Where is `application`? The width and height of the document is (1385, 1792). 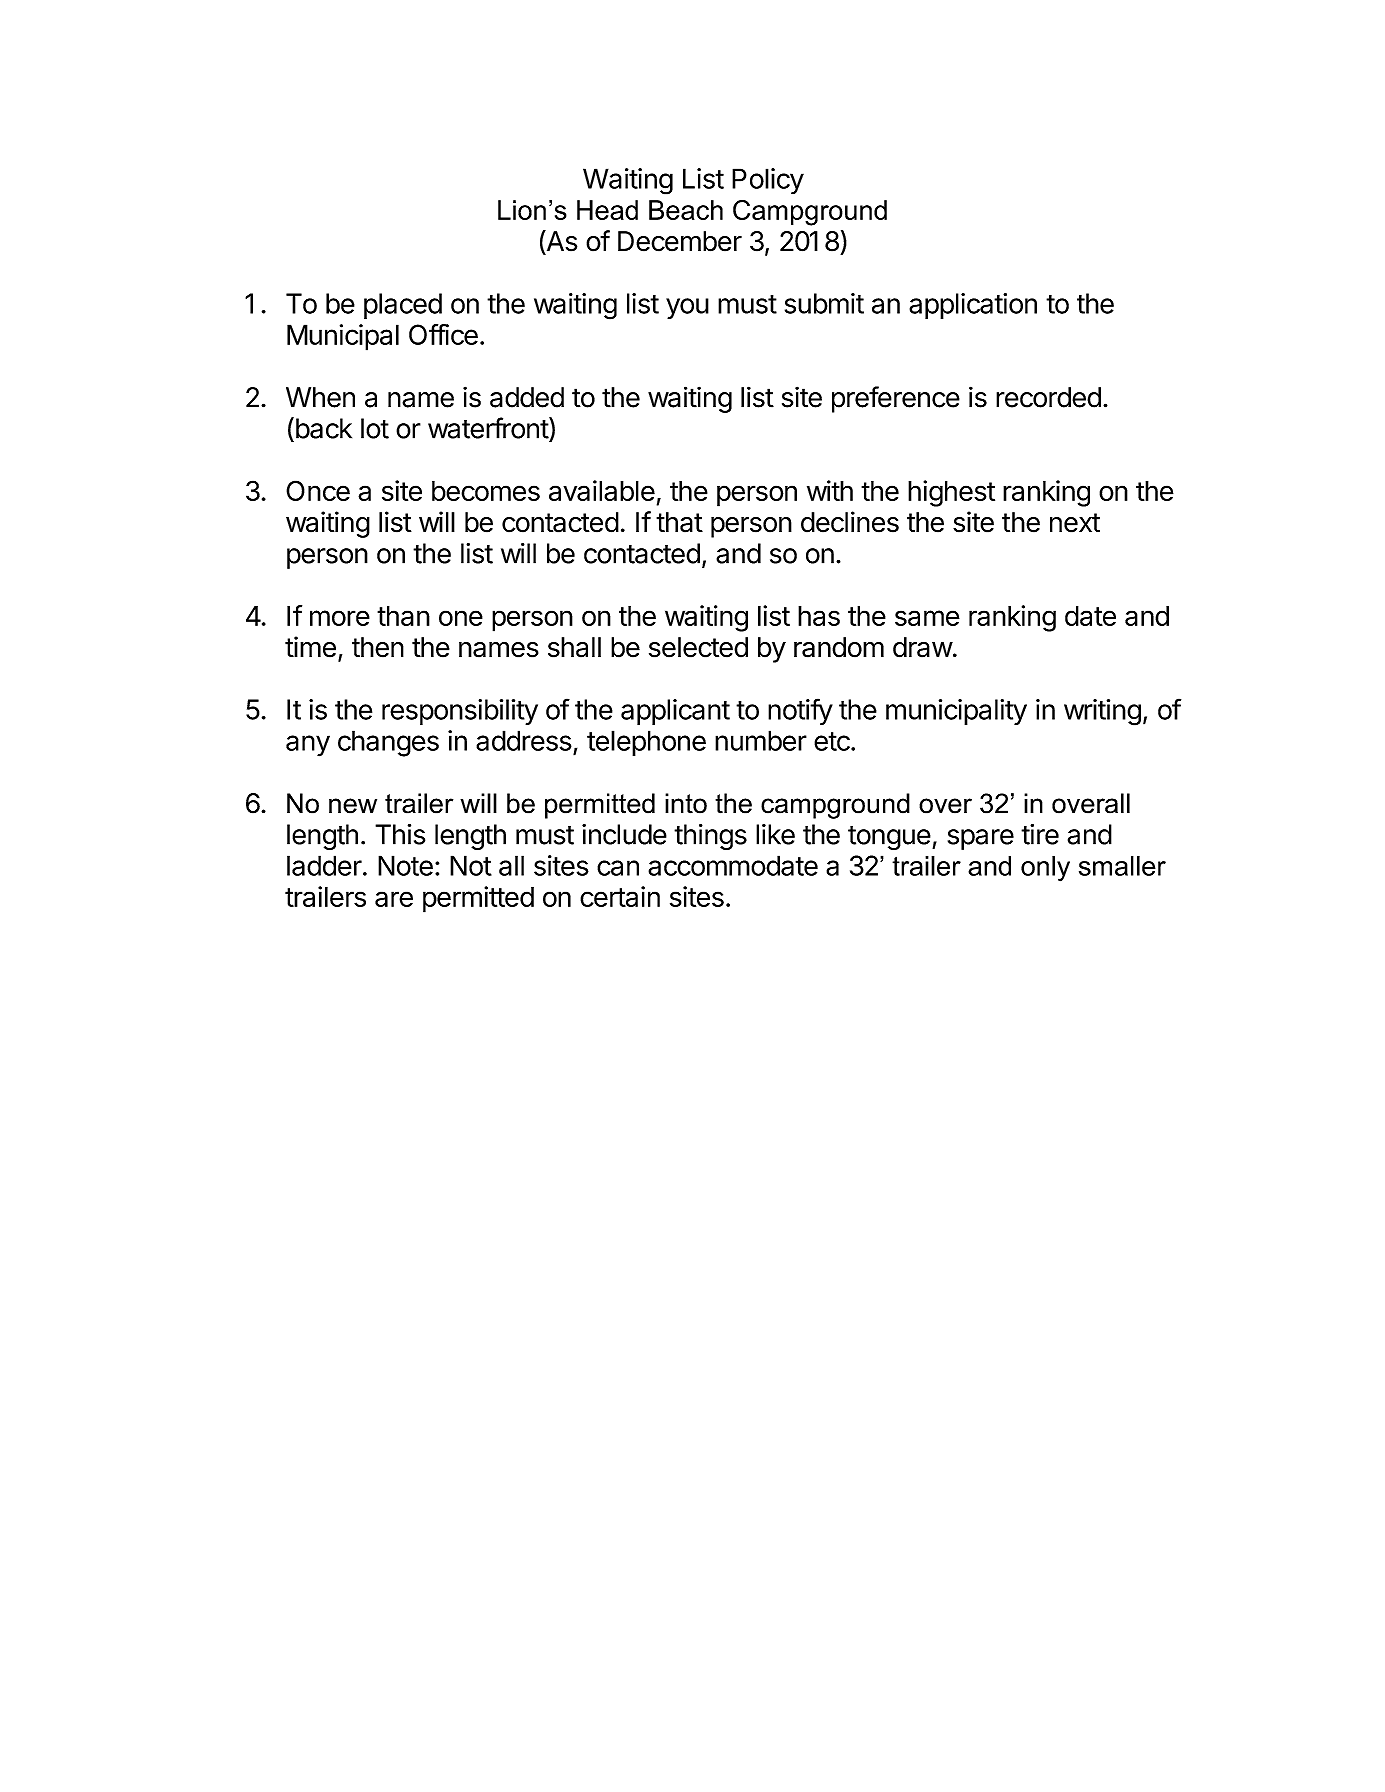 application is located at coordinates (973, 306).
